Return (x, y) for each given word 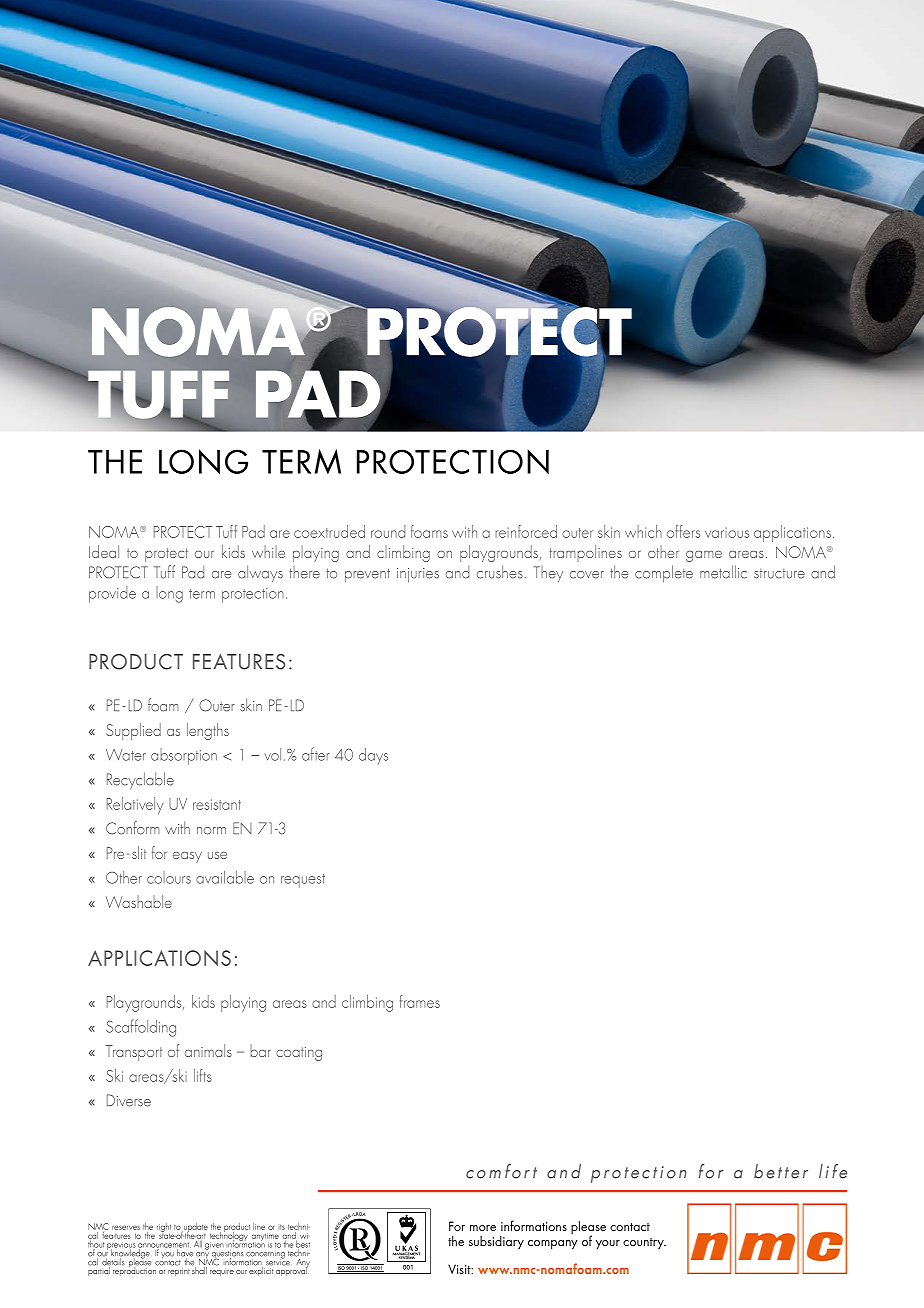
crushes (501, 572)
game (704, 556)
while (268, 551)
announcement (164, 1246)
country (644, 1243)
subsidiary (496, 1242)
